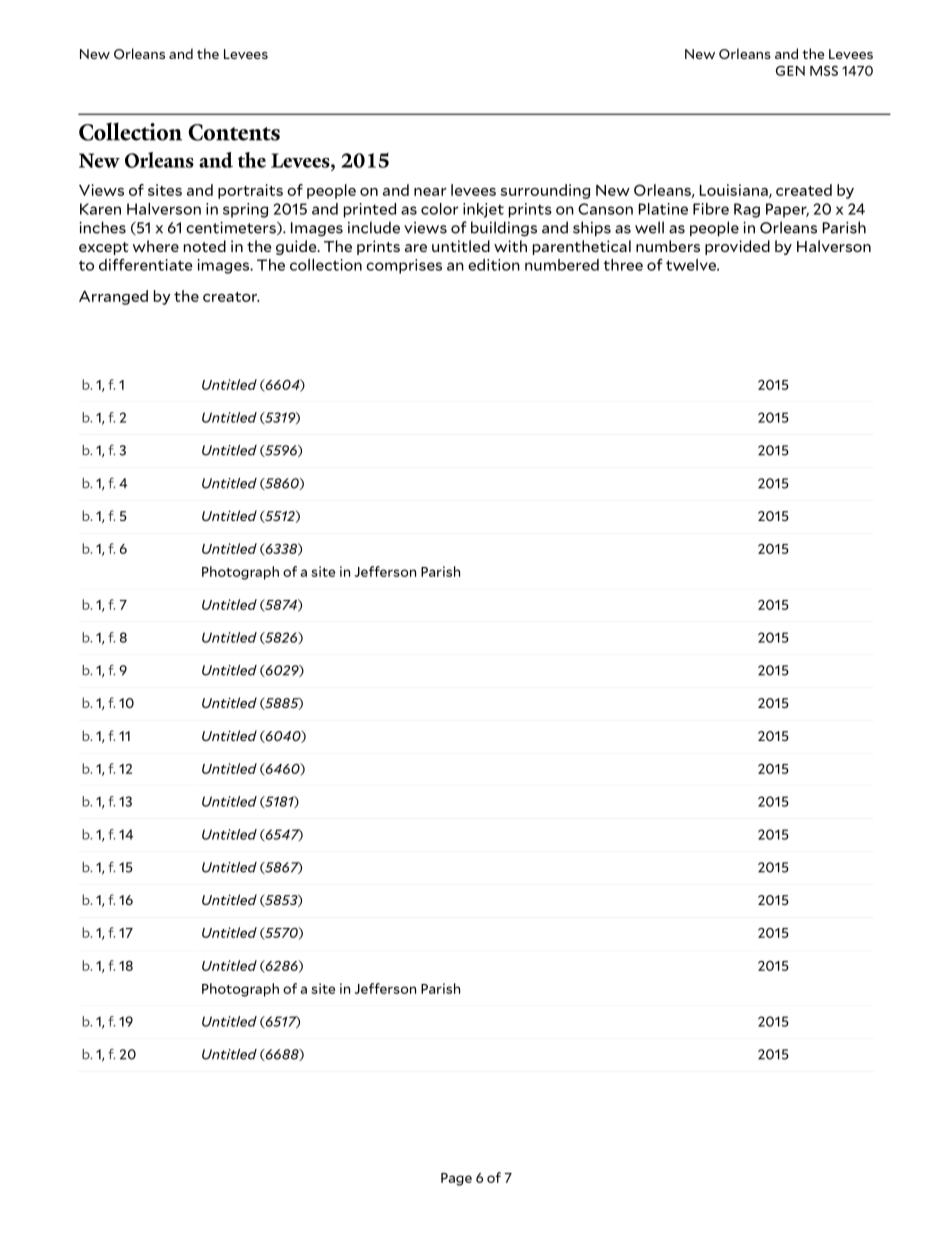  What do you see at coordinates (582, 247) in the screenshot?
I see `parenthetical` at bounding box center [582, 247].
